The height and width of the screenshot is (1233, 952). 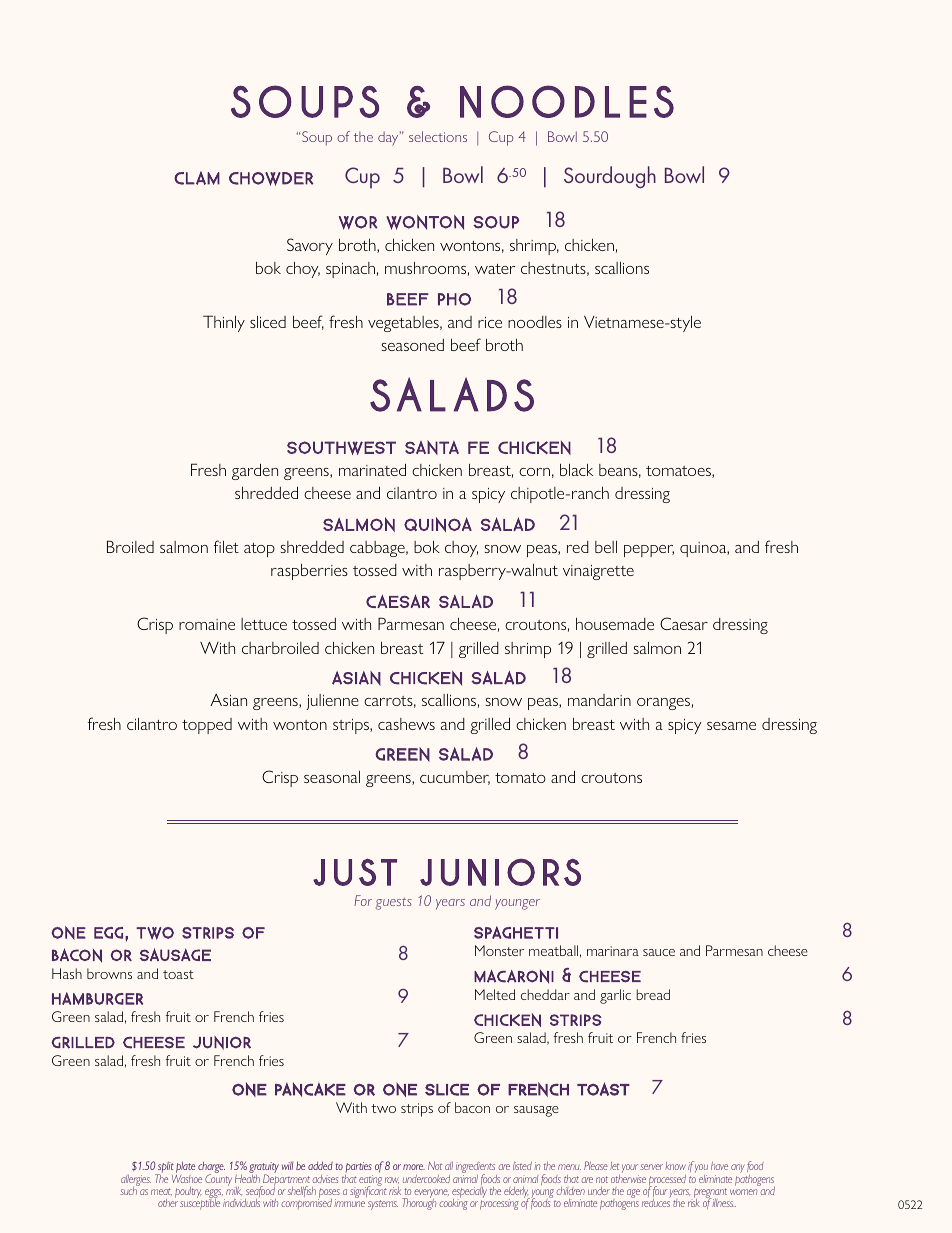 What do you see at coordinates (606, 547) in the screenshot?
I see `bell` at bounding box center [606, 547].
